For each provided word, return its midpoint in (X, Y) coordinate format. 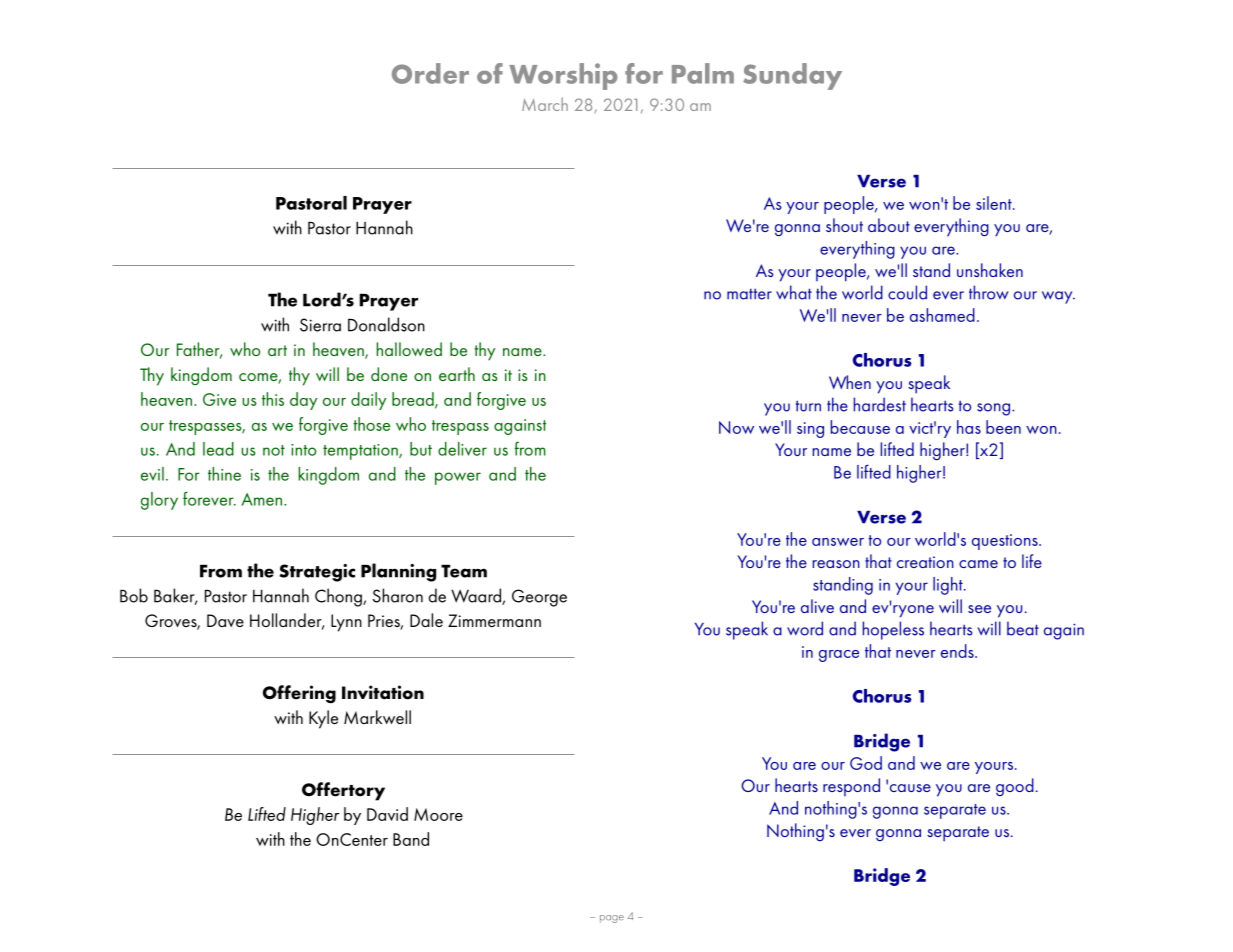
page (612, 919)
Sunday (792, 76)
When (850, 382)
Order (430, 73)
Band (411, 839)
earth (457, 374)
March (545, 104)
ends (958, 651)
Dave (225, 620)
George (539, 598)
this (273, 399)
